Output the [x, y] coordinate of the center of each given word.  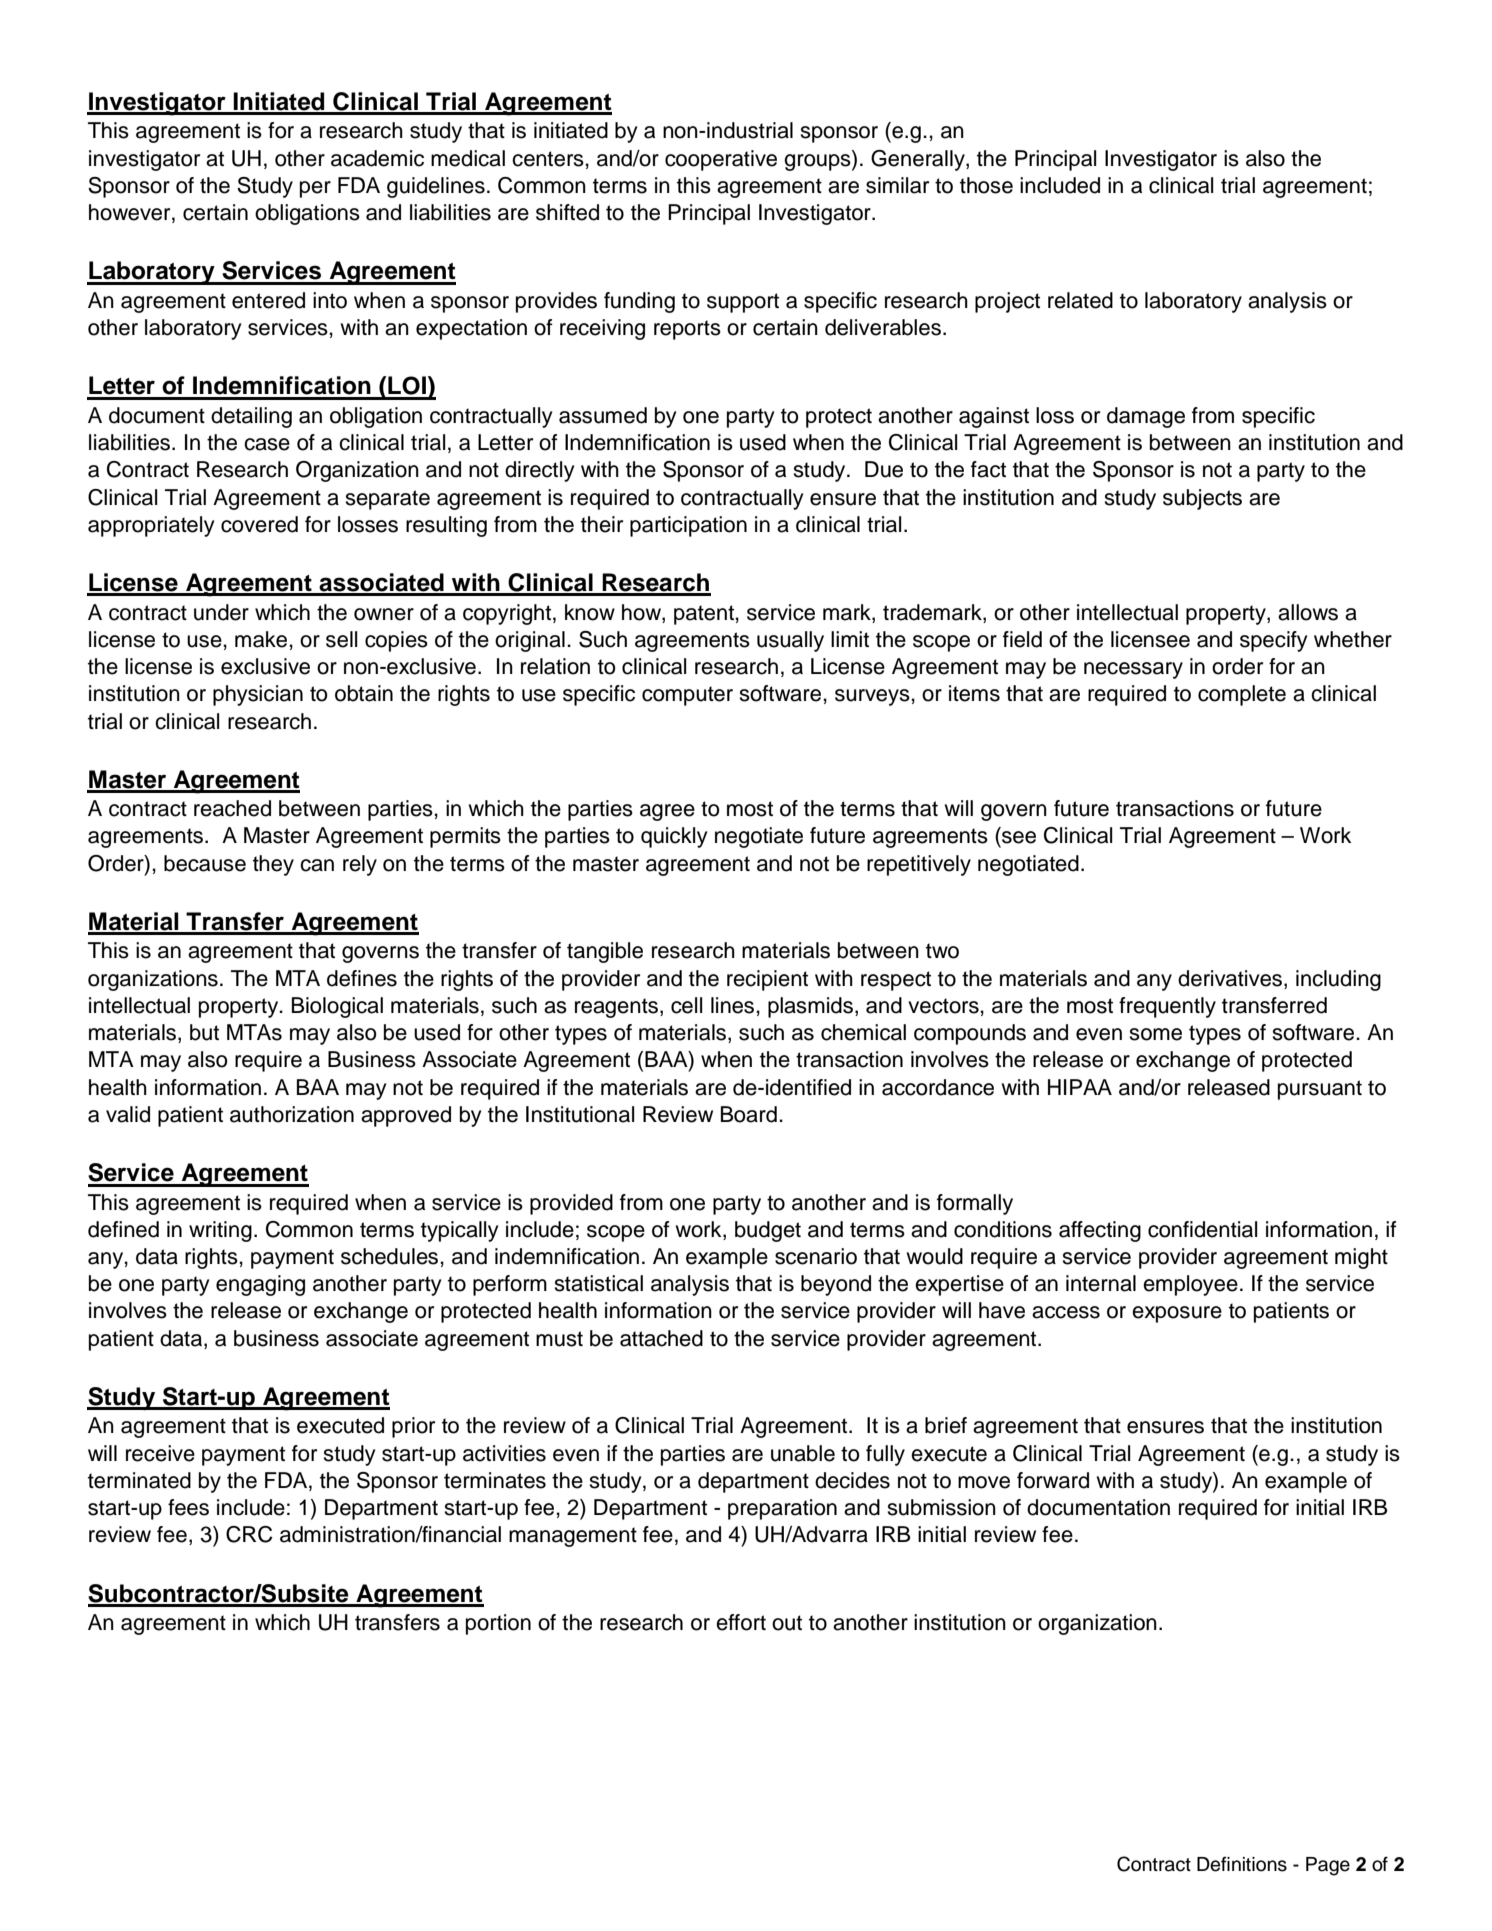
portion [498, 1624]
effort [741, 1622]
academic [377, 158]
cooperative [721, 160]
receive [160, 1453]
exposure [1177, 1314]
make [262, 639]
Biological [337, 1007]
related [1080, 300]
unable [803, 1453]
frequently [1167, 1007]
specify [1273, 641]
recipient [767, 980]
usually [790, 641]
